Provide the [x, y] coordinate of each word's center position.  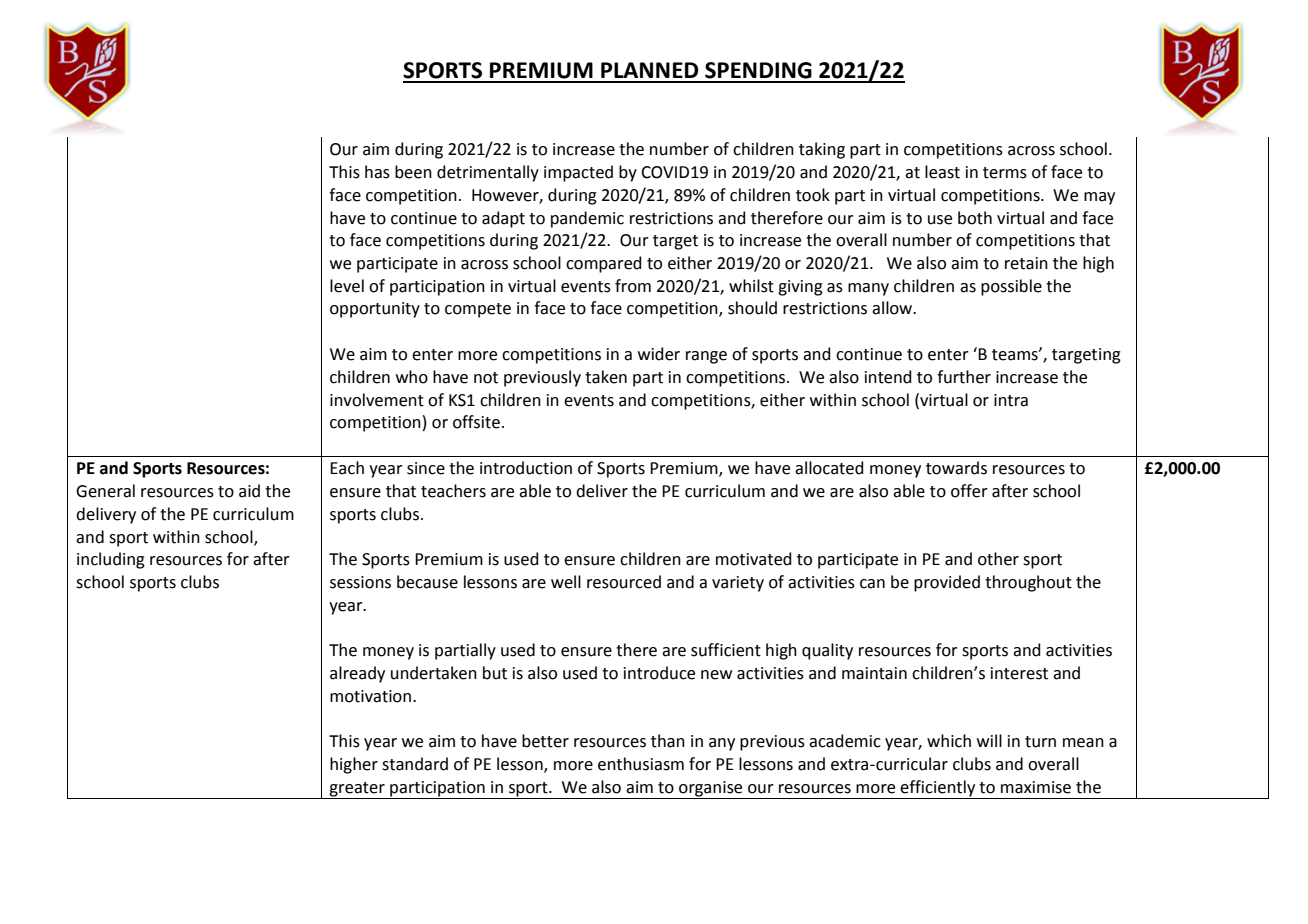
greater [357, 790]
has [377, 172]
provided [947, 583]
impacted [578, 173]
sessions [360, 582]
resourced [624, 582]
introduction [526, 468]
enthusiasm [641, 764]
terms [1005, 173]
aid [249, 491]
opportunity [375, 310]
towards [956, 468]
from [633, 286]
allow [893, 308]
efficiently [938, 789]
